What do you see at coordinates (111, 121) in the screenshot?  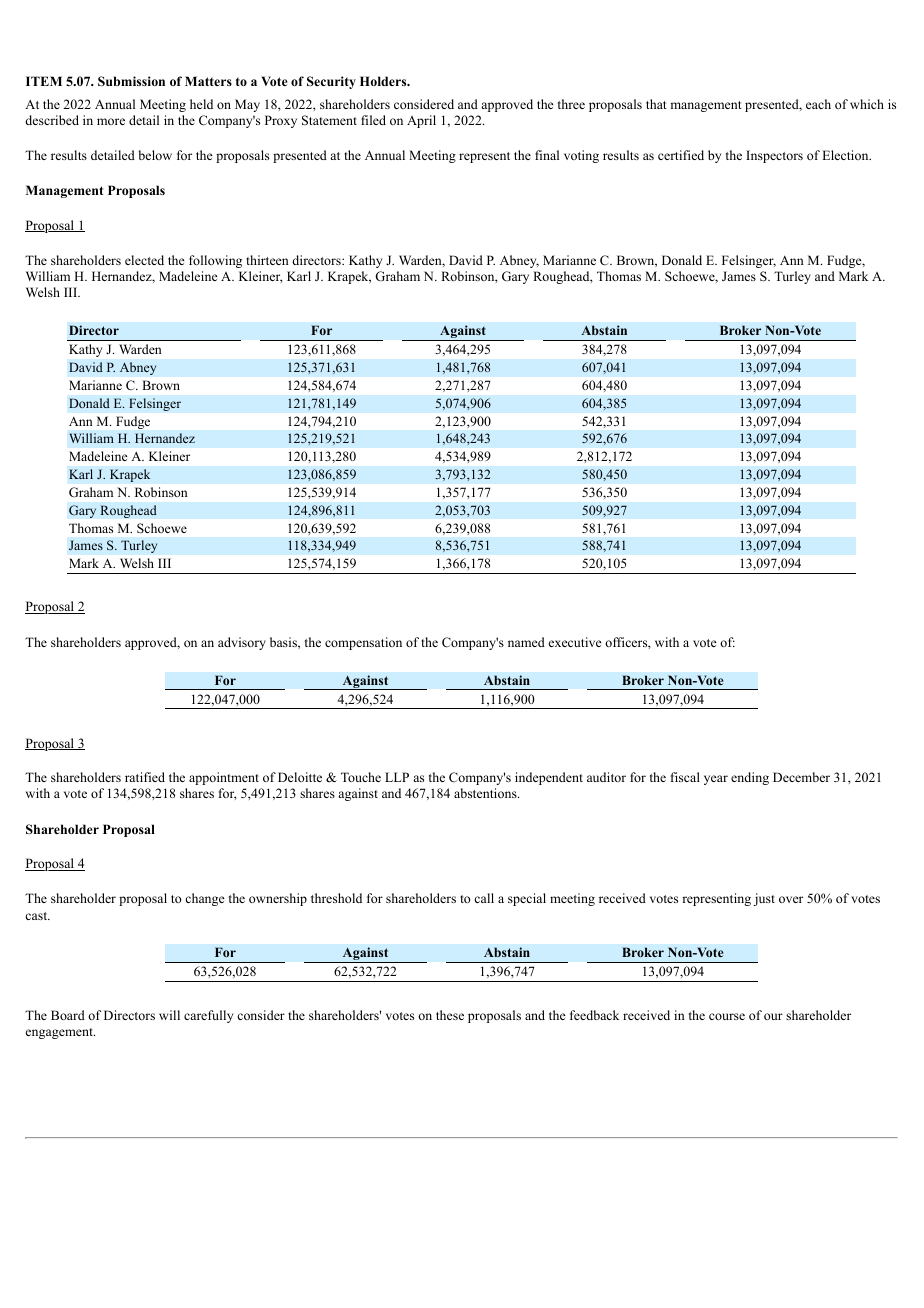 I see `more` at bounding box center [111, 121].
